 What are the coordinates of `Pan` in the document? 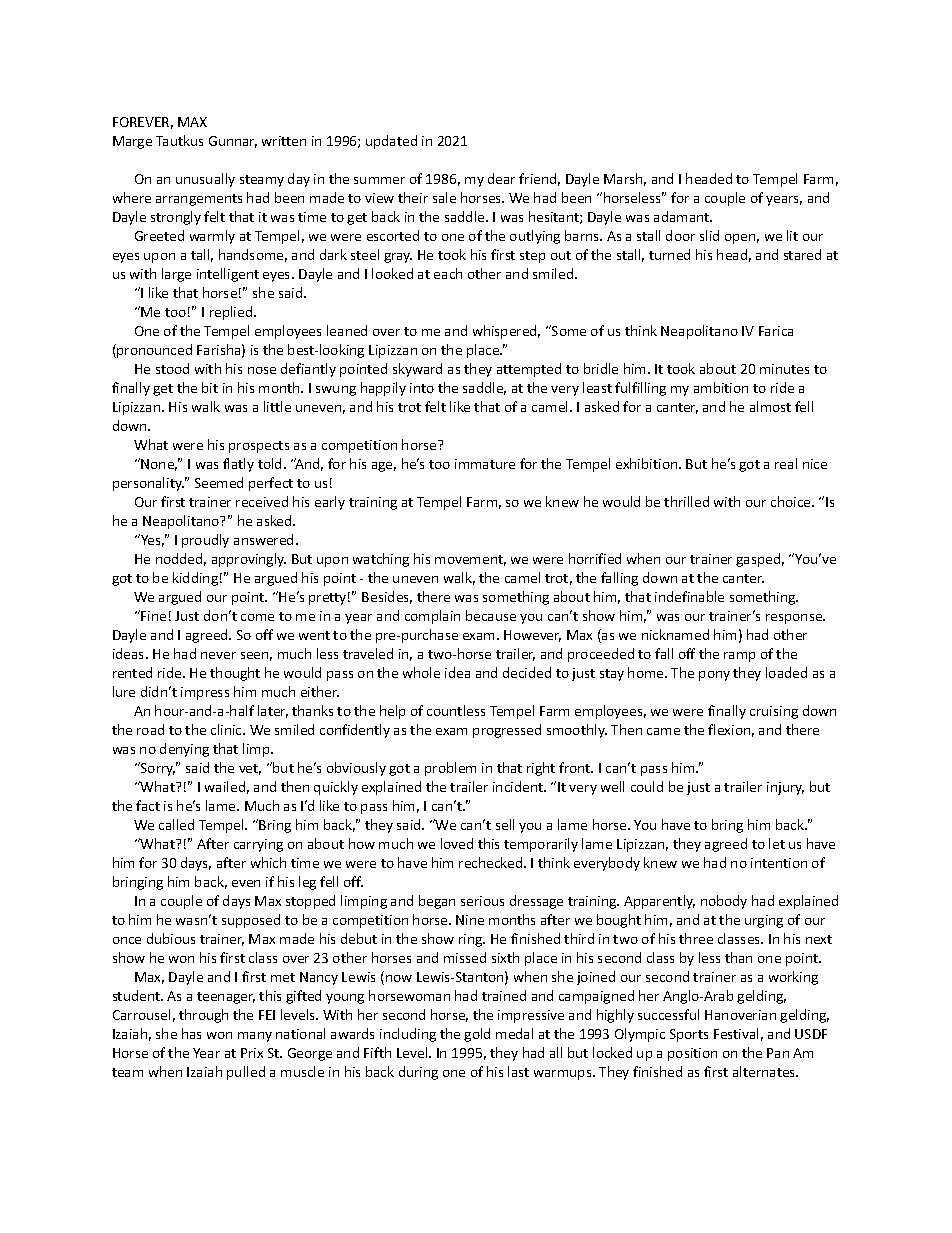 It's located at (778, 1053).
